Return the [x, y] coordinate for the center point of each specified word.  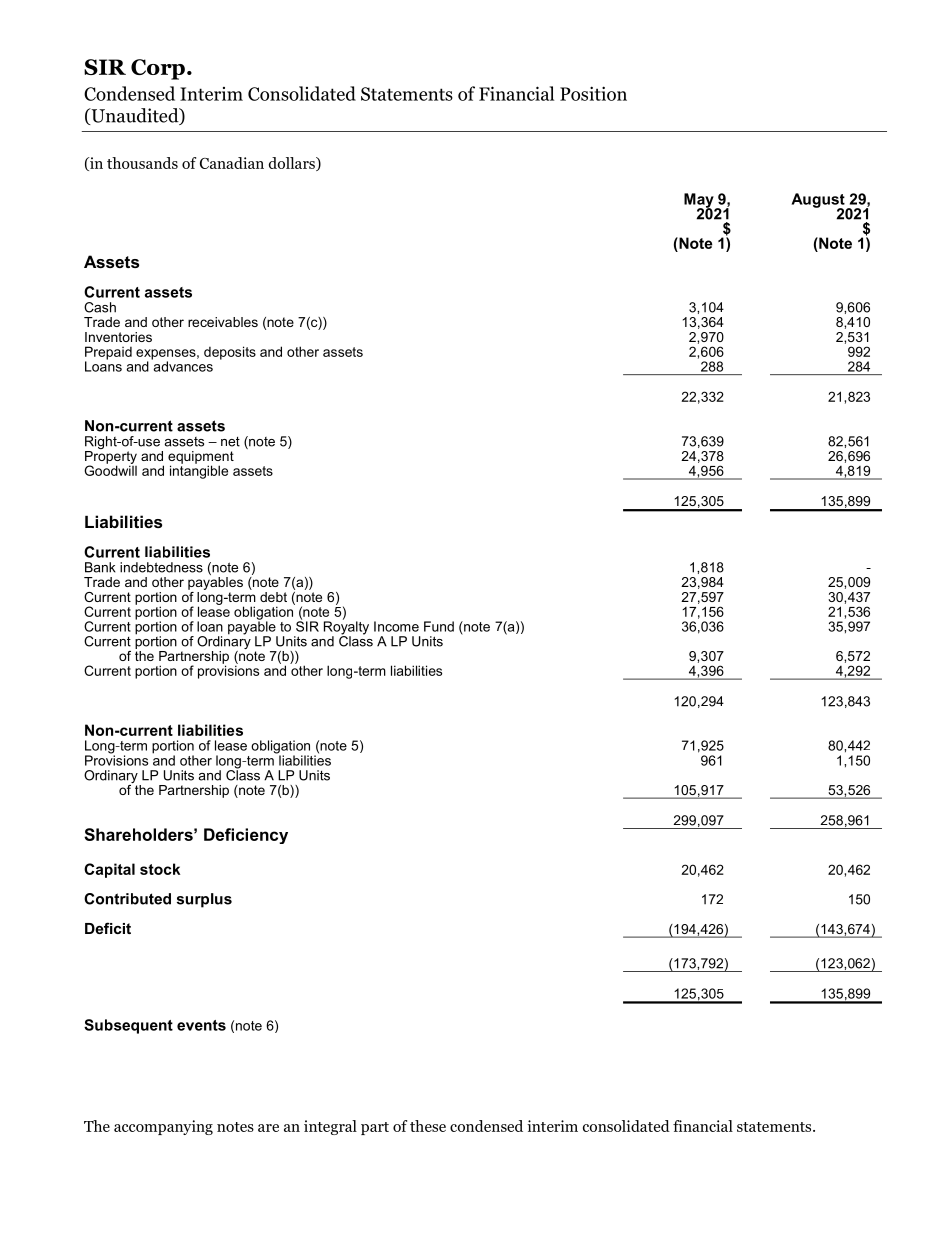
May [700, 201]
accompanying [163, 1127]
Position [593, 93]
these [428, 1126]
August [819, 201]
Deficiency [246, 836]
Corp [158, 69]
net [230, 442]
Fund [439, 626]
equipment [201, 458]
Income [396, 626]
